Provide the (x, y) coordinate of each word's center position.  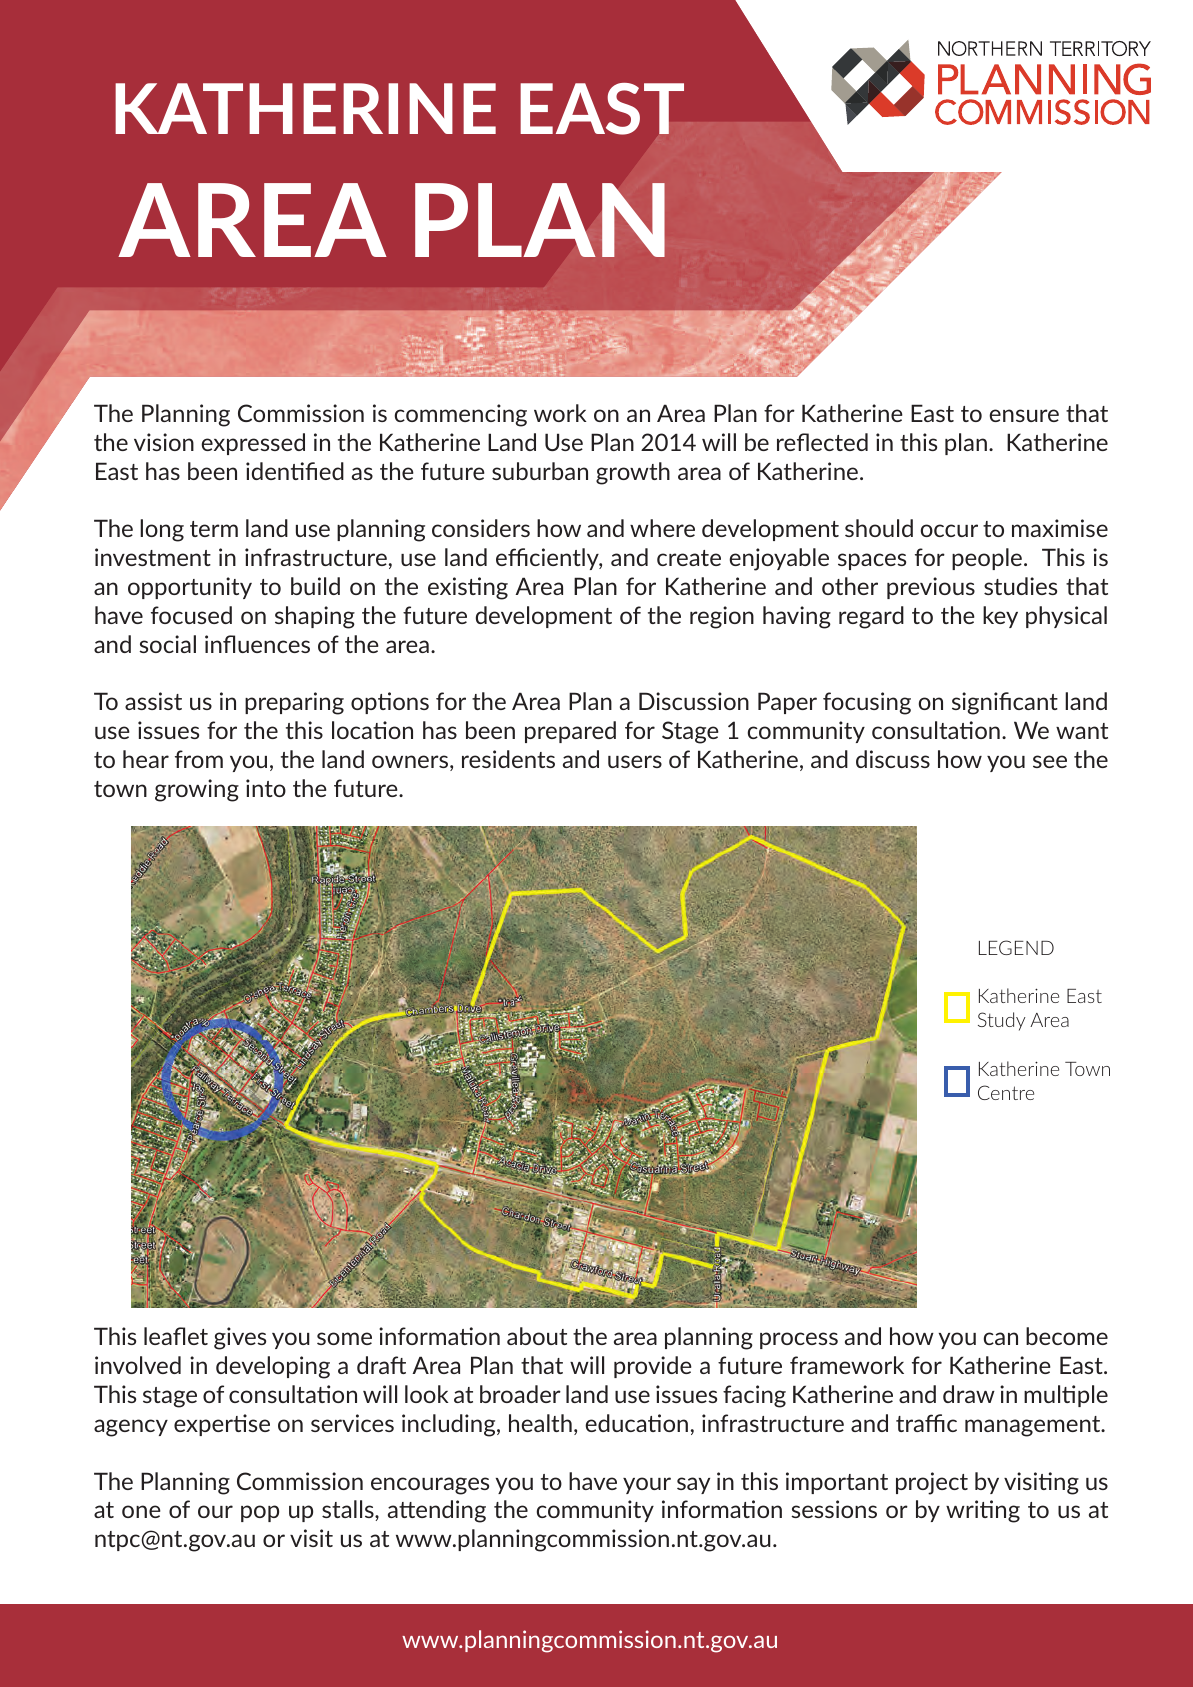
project (932, 1483)
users (635, 761)
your (647, 1485)
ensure (1024, 415)
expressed (253, 444)
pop (260, 1513)
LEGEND (1016, 947)
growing (197, 790)
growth (633, 473)
